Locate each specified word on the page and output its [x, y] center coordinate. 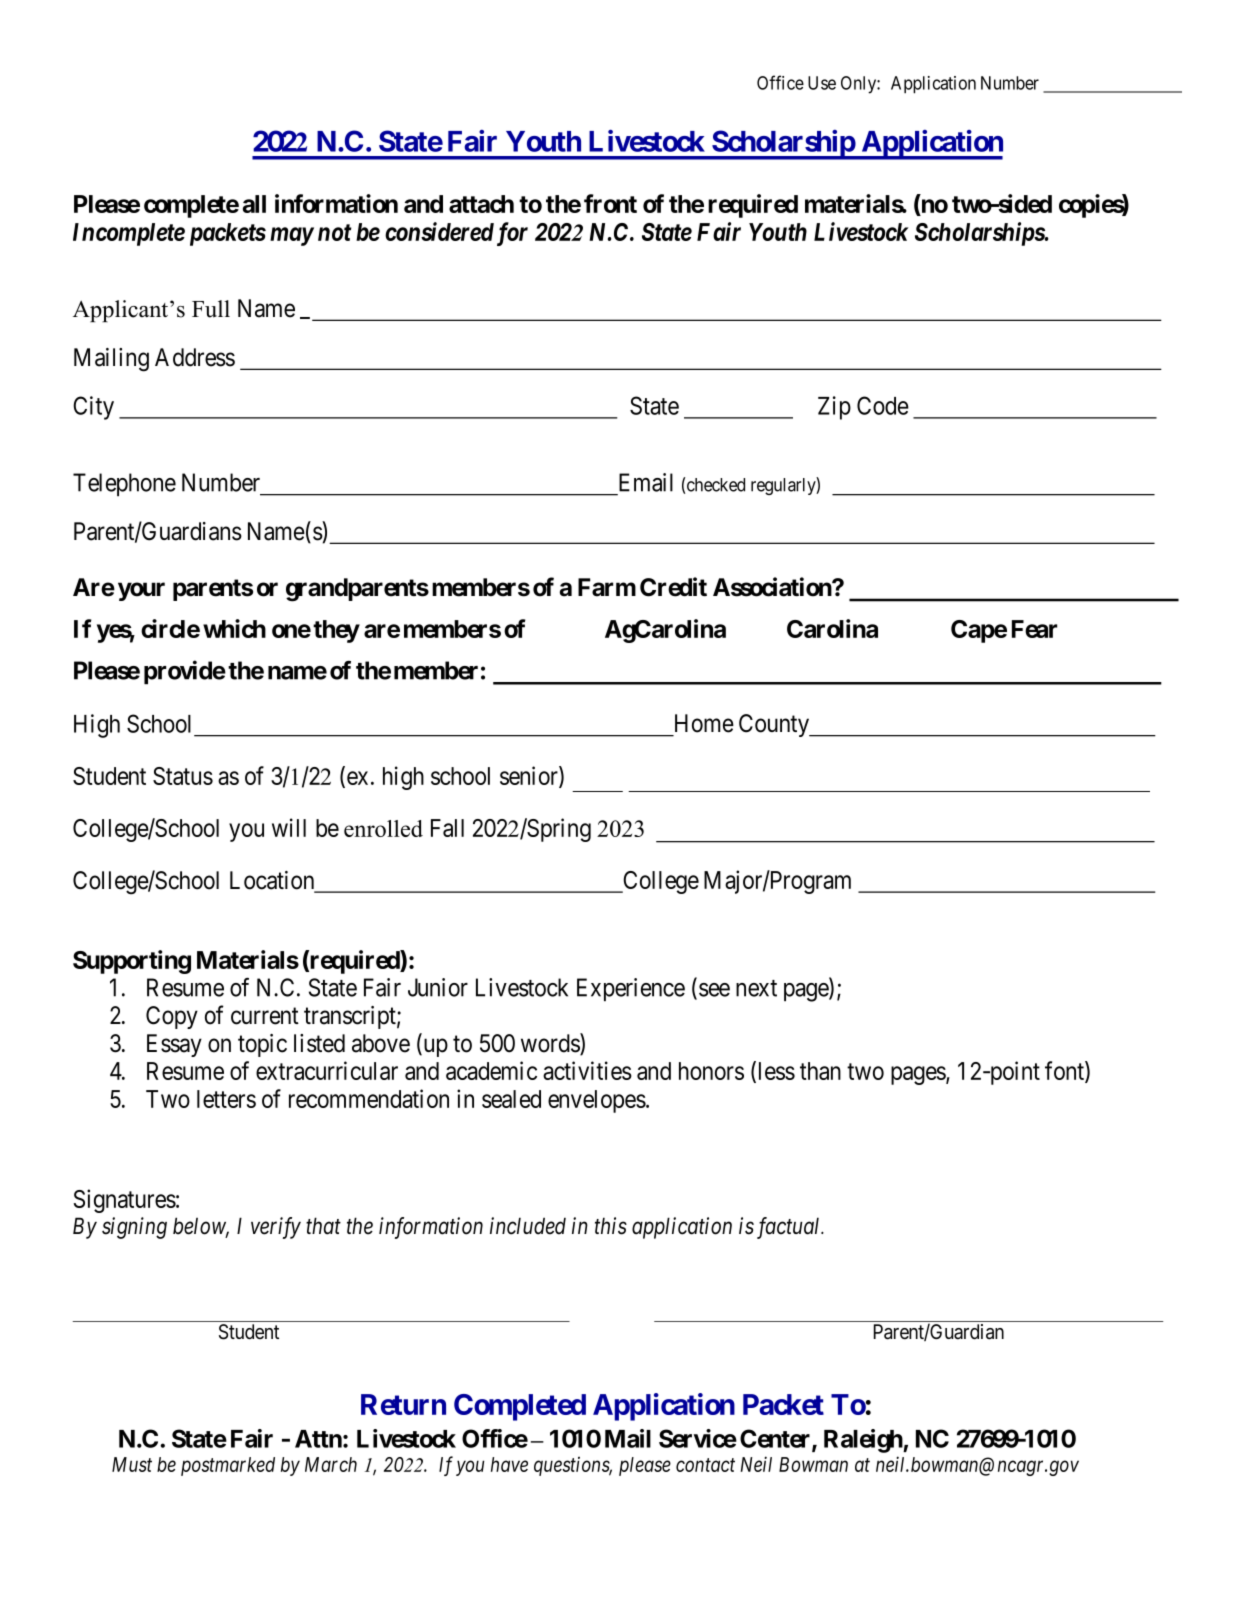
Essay [174, 1045]
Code [883, 405]
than [820, 1071]
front [610, 203]
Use [822, 83]
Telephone [124, 485]
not [335, 232]
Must [132, 1464]
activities [587, 1070]
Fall [447, 828]
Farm [607, 587]
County [775, 725]
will [289, 827]
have [509, 1464]
